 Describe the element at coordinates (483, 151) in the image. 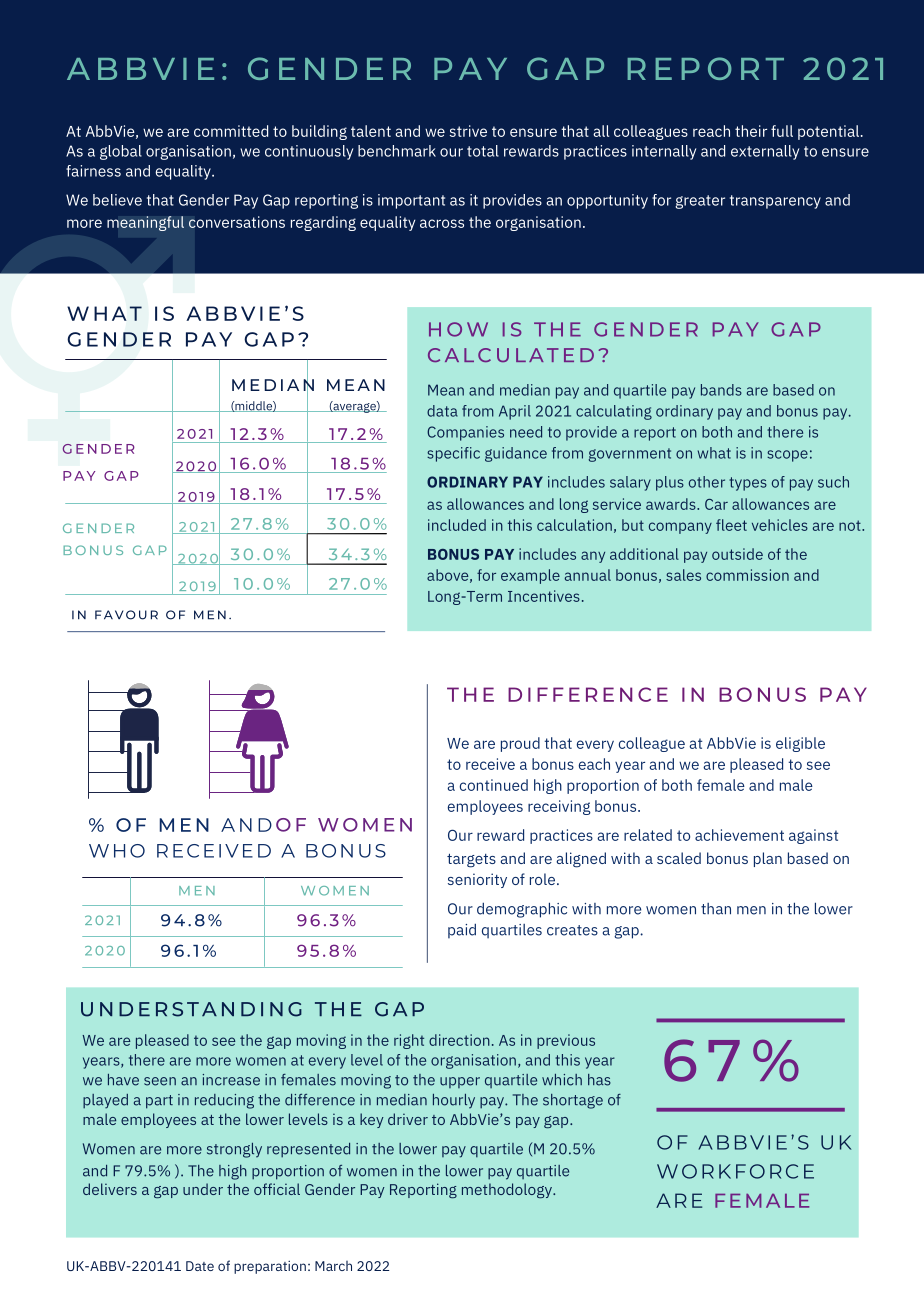

I see `total` at that location.
